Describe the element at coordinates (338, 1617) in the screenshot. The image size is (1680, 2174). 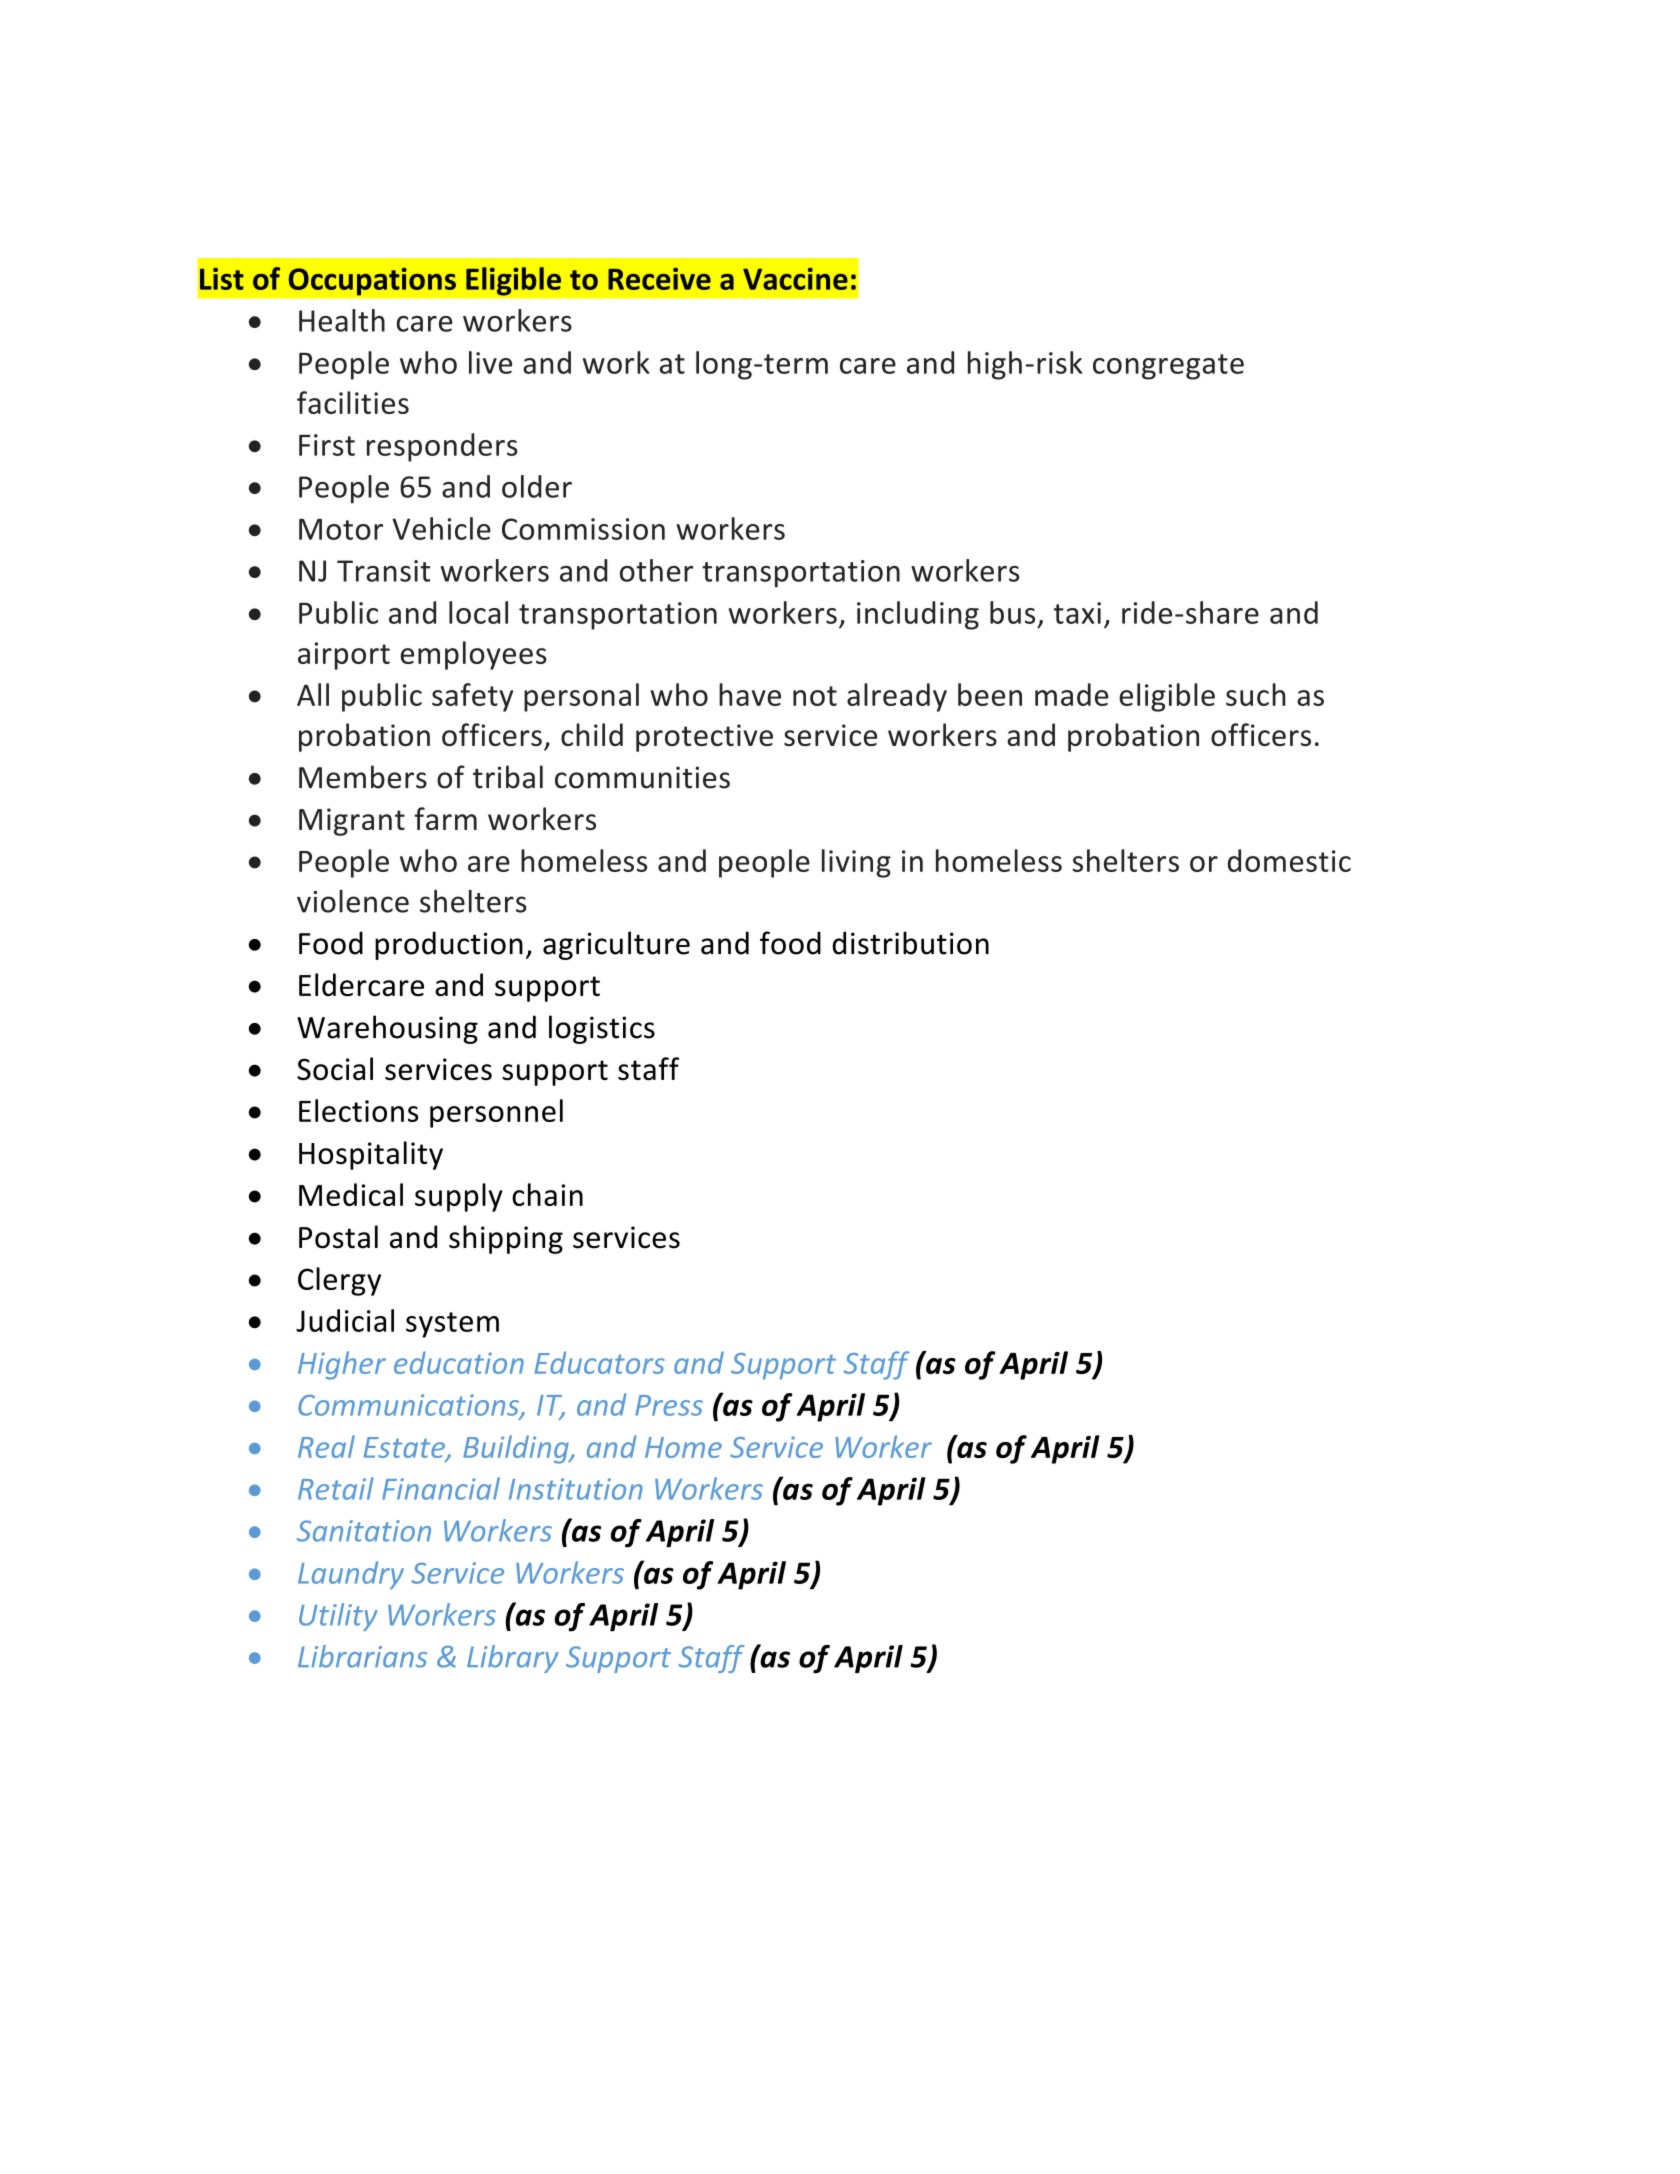
I see `Utility` at that location.
